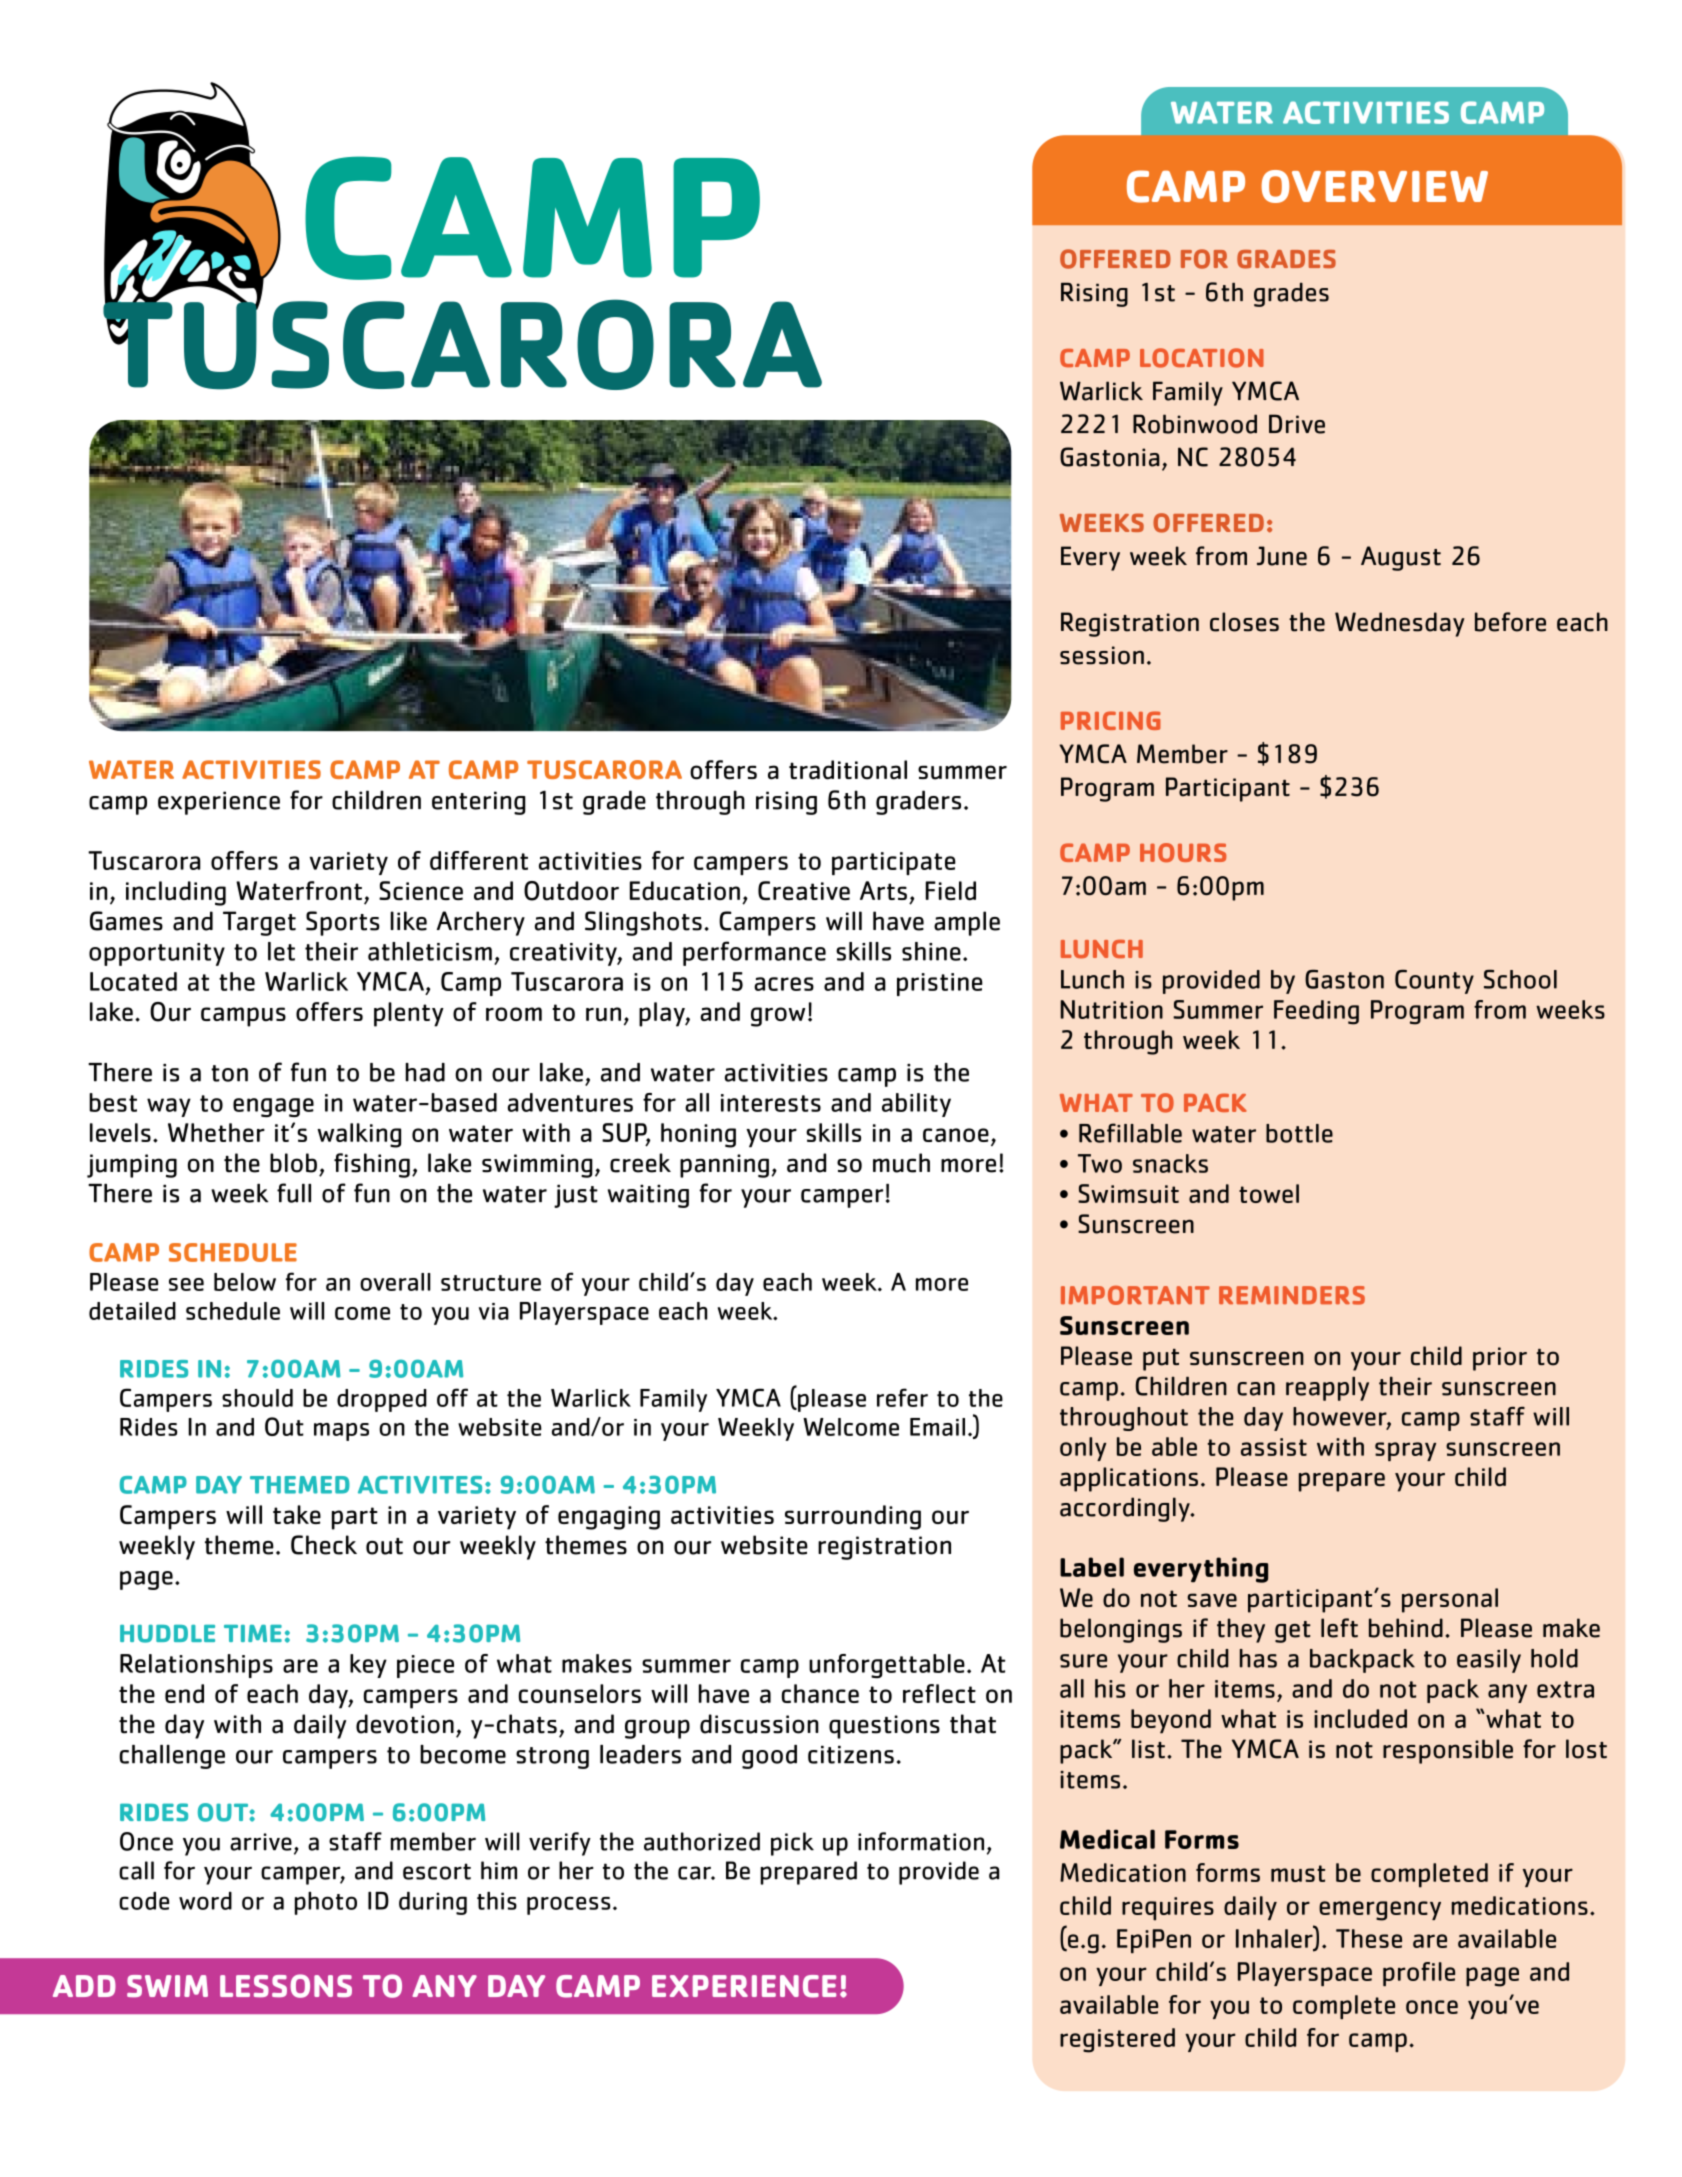  What do you see at coordinates (902, 1397) in the screenshot?
I see `refer` at bounding box center [902, 1397].
